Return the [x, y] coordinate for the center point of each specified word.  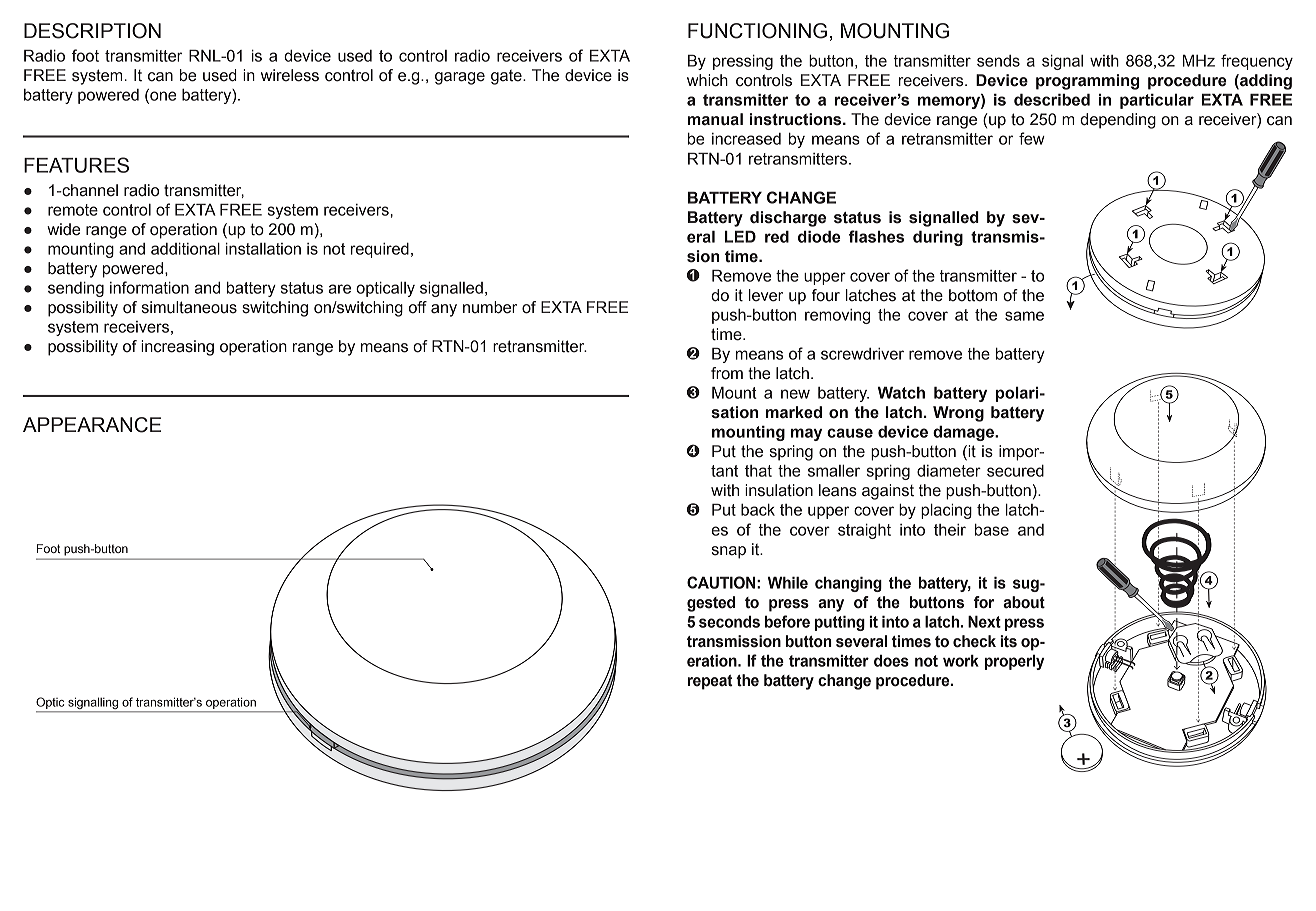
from [727, 373]
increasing [177, 348]
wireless [290, 75]
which [707, 80]
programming [1087, 82]
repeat [710, 682]
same [1024, 316]
